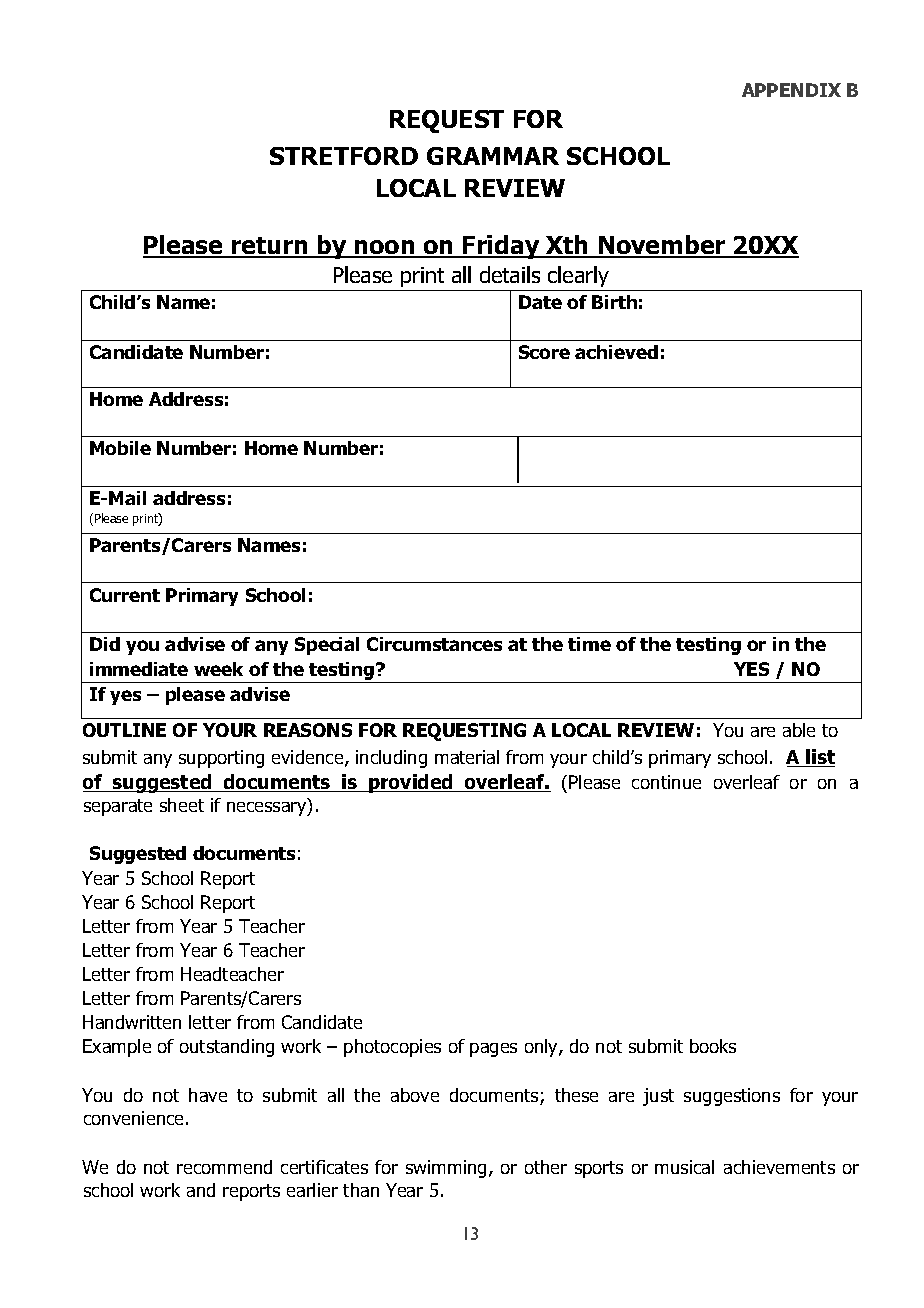  I want to click on APPENDIX, so click(791, 90).
